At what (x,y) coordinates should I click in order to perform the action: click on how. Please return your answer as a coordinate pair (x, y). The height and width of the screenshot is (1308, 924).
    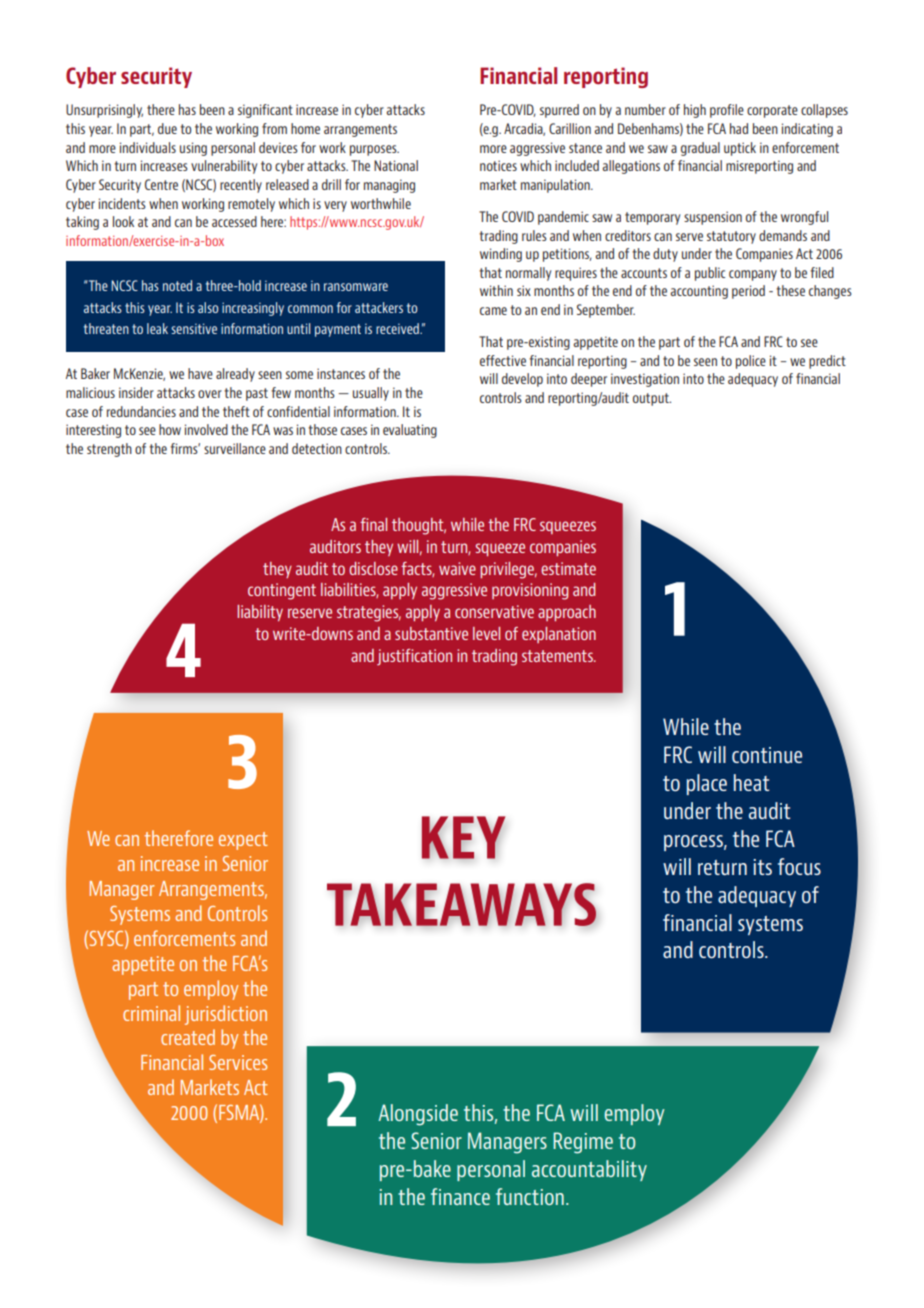
    Looking at the image, I should click on (170, 429).
